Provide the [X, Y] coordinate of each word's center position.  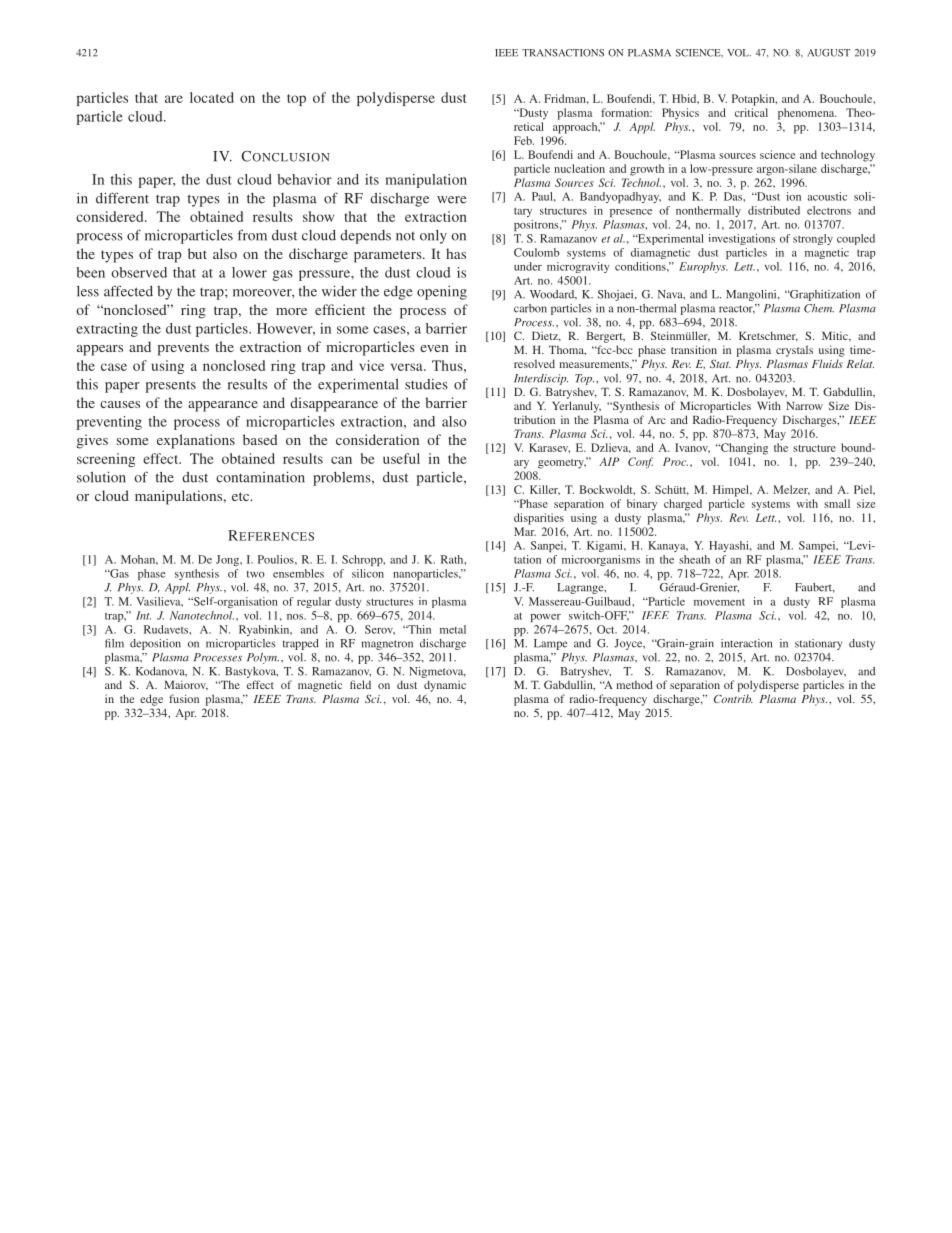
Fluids [827, 363]
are [174, 99]
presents [171, 386]
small [837, 503]
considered [111, 216]
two [256, 574]
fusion [184, 698]
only [433, 237]
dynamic [445, 686]
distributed [774, 210]
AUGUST [829, 53]
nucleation [579, 168]
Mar [525, 531]
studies [426, 384]
